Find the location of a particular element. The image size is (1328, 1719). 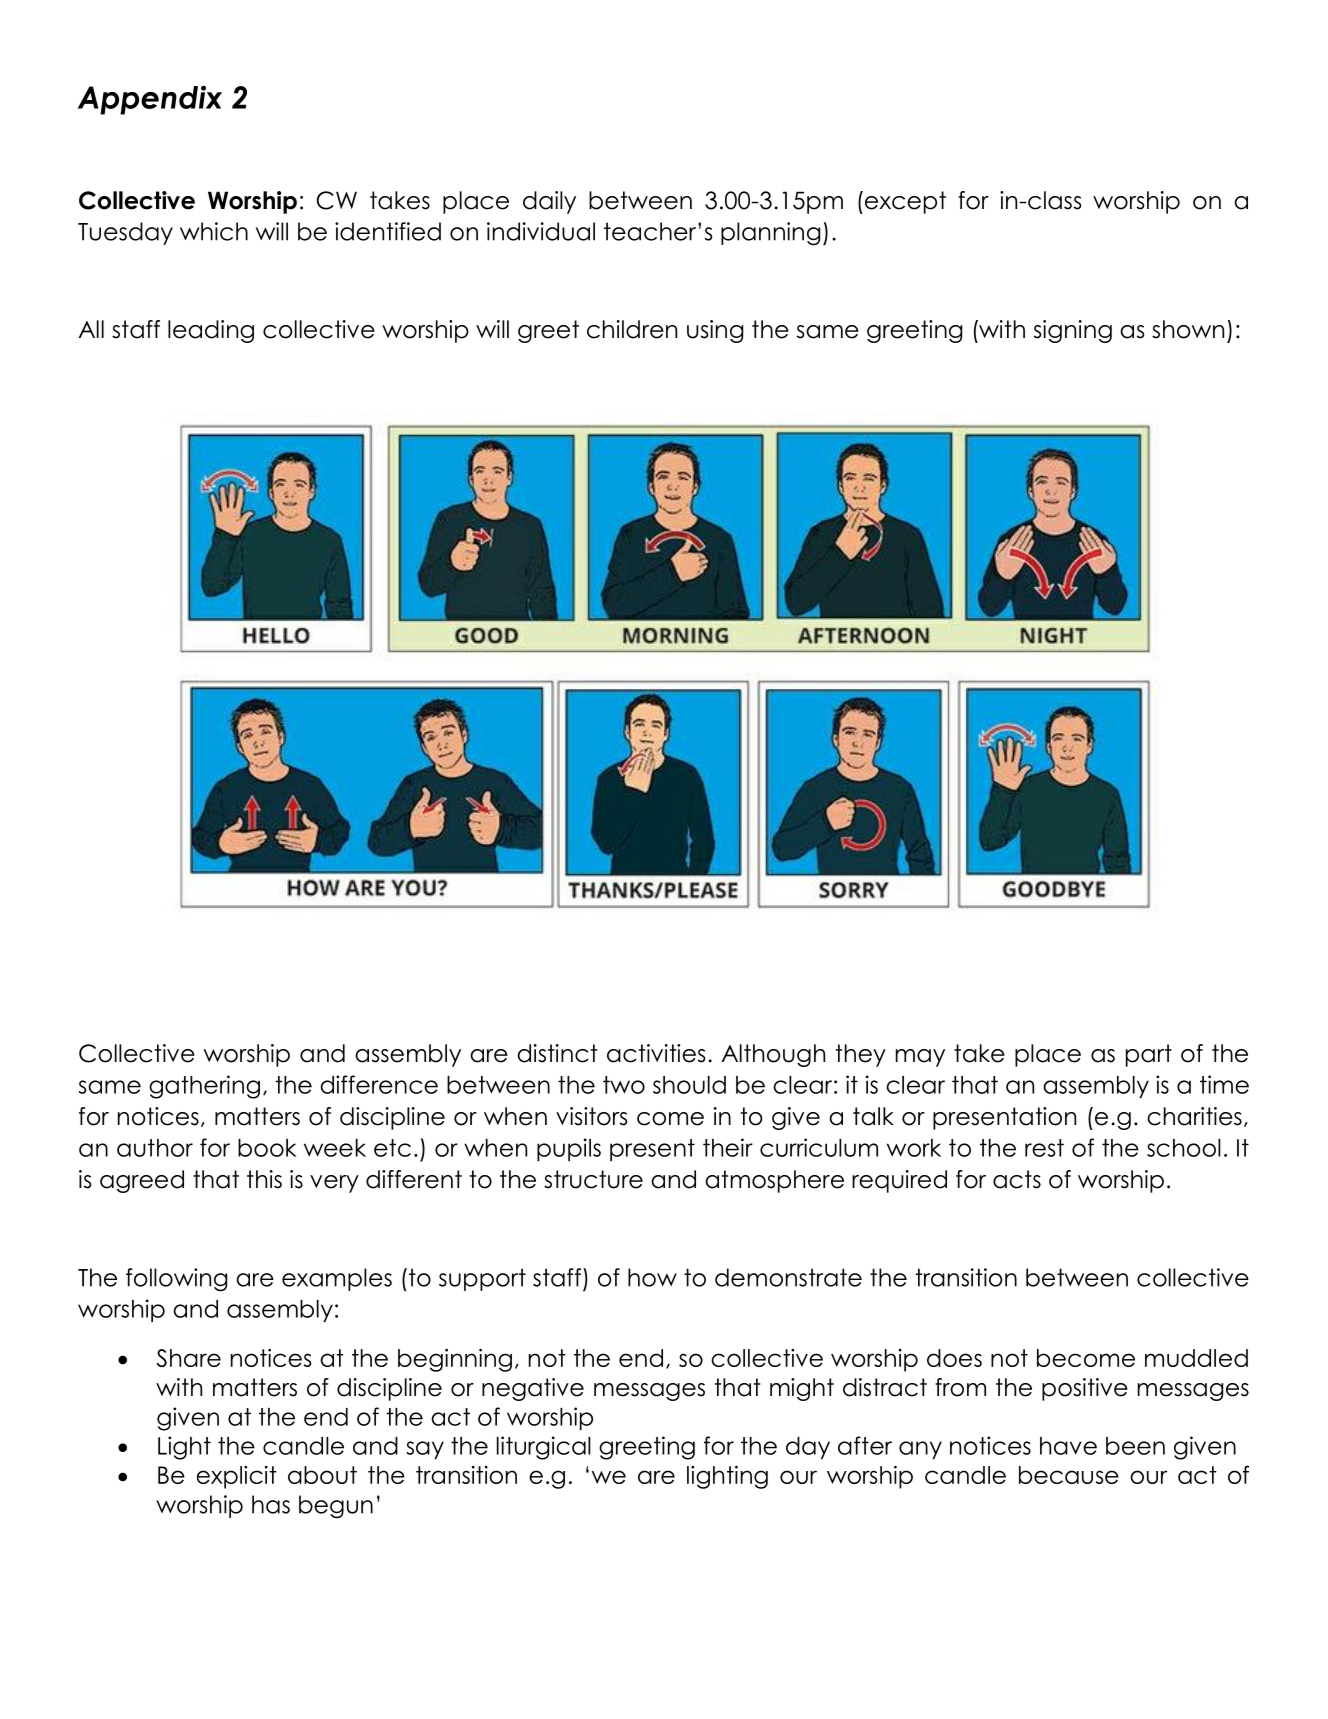

explicit is located at coordinates (237, 1477).
